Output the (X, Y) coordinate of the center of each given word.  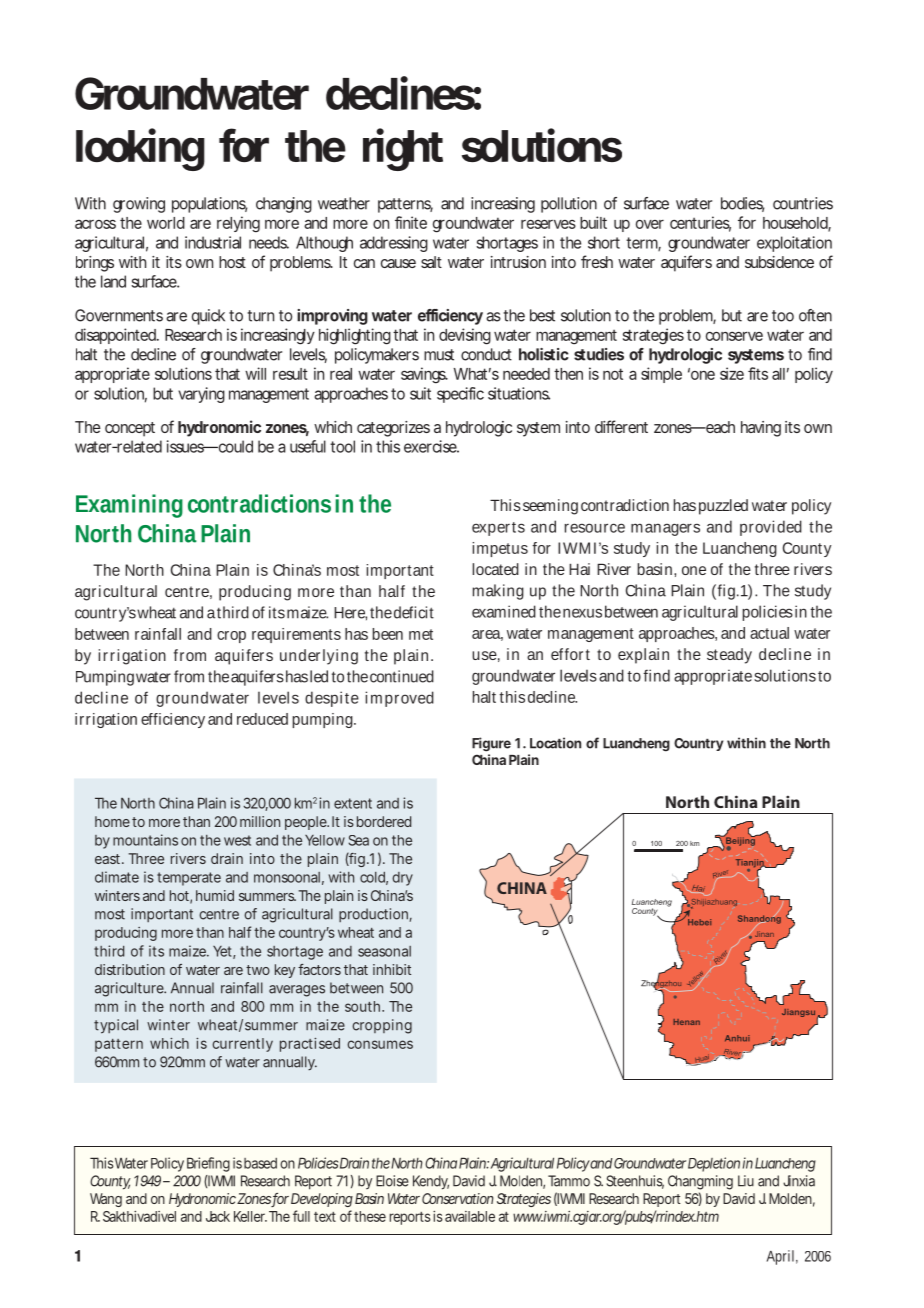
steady (729, 656)
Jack (218, 1216)
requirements (296, 635)
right (403, 149)
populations (209, 205)
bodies (742, 204)
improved (399, 699)
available (470, 1216)
